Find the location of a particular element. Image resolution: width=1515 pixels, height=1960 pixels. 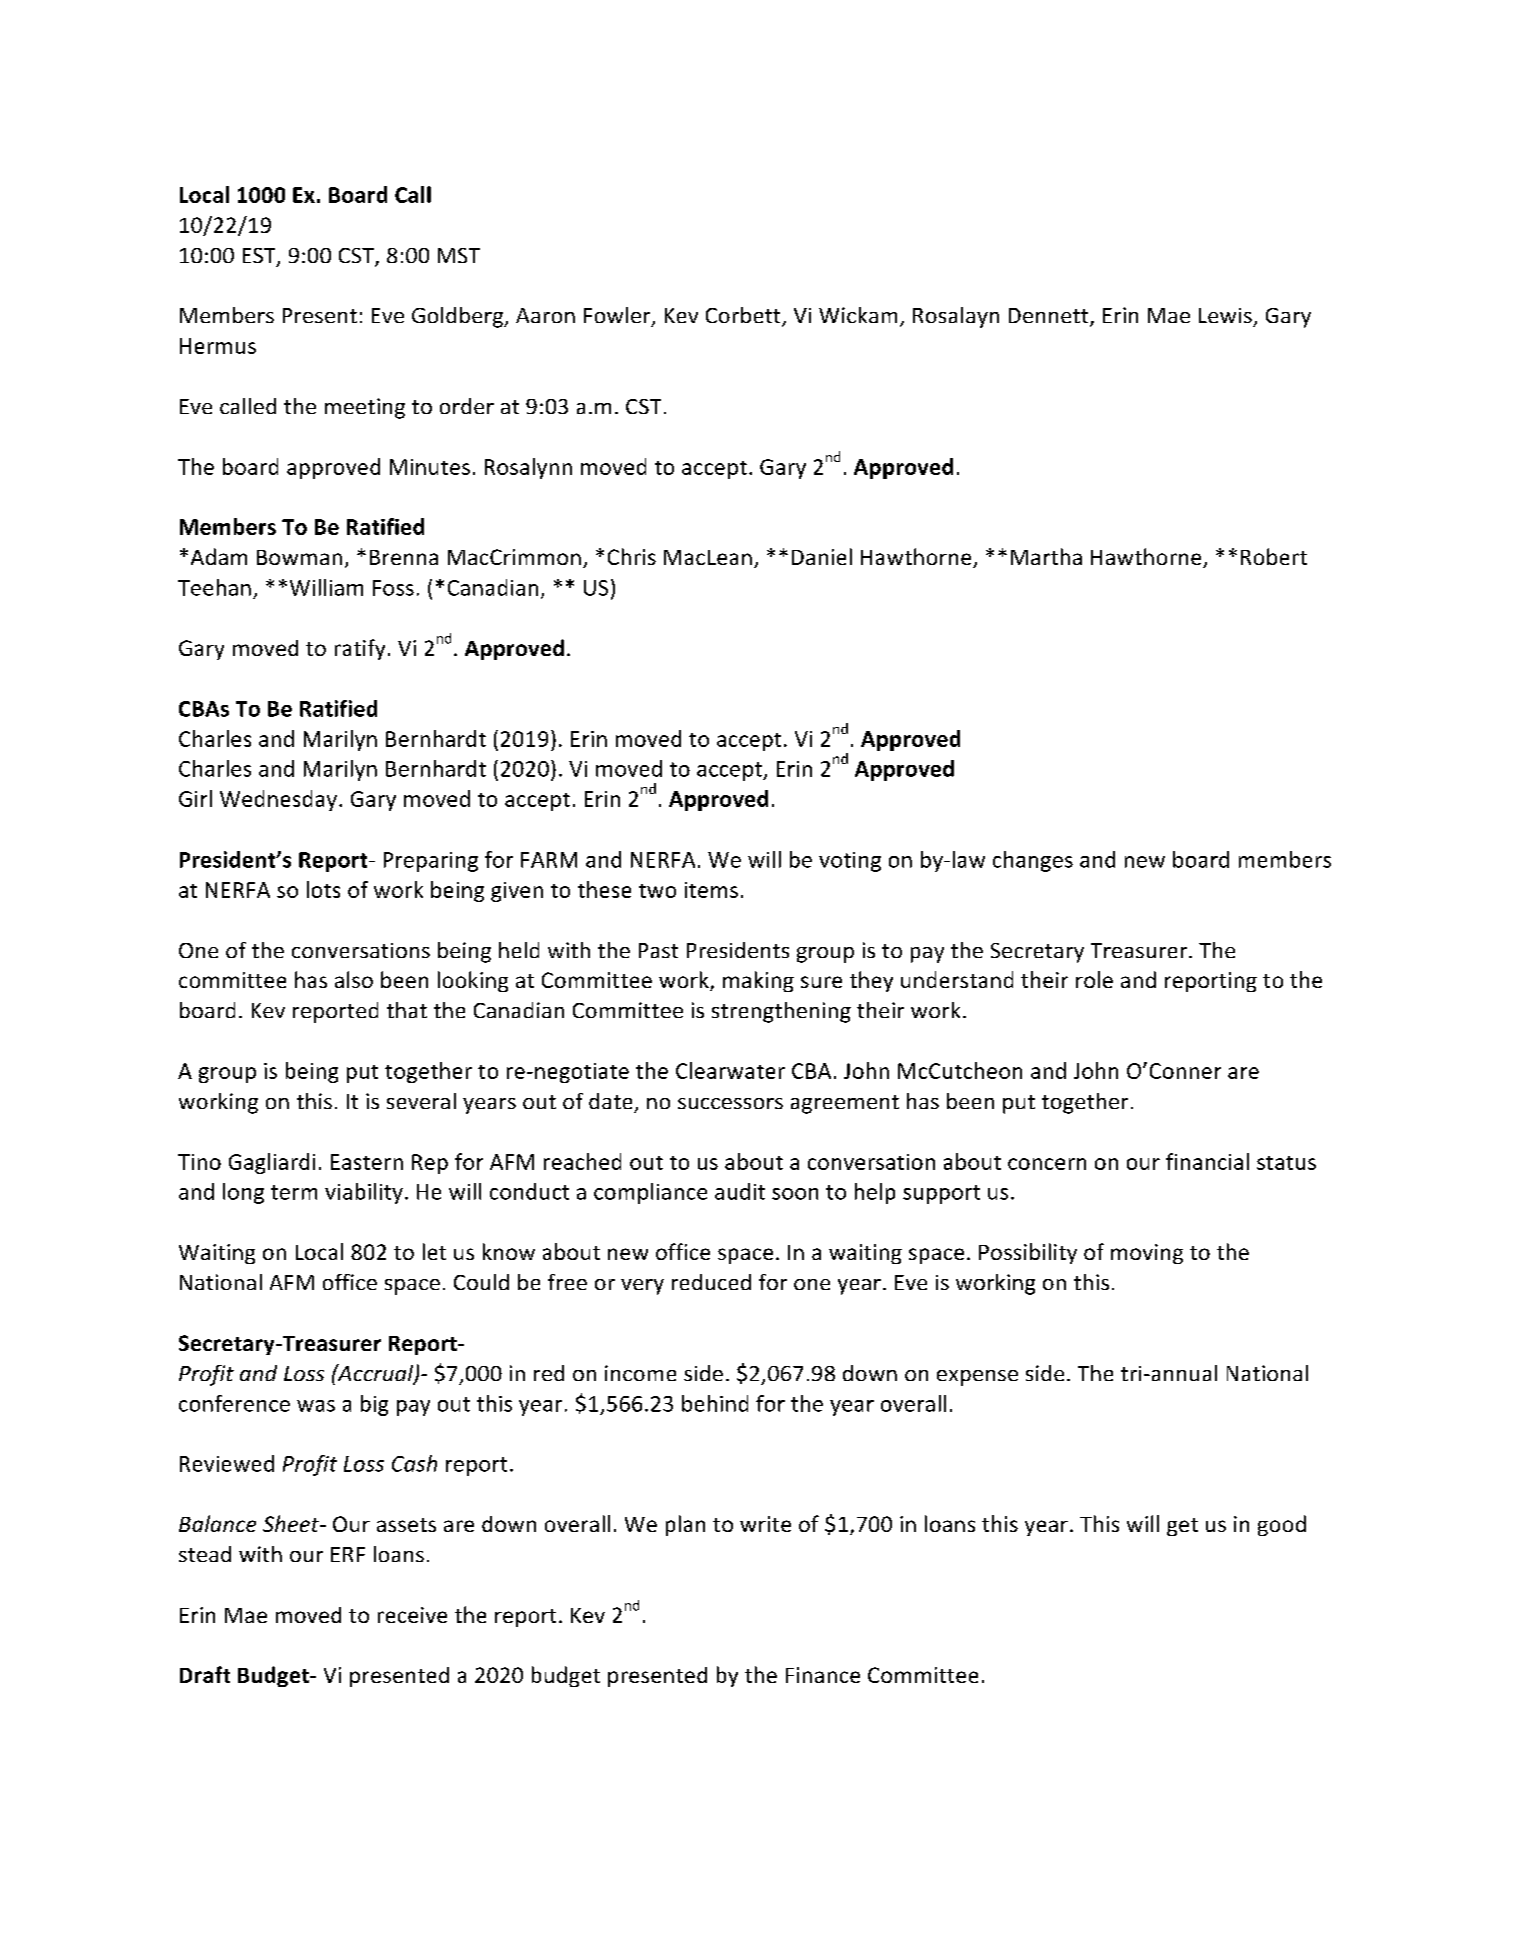

receive is located at coordinates (412, 1615).
